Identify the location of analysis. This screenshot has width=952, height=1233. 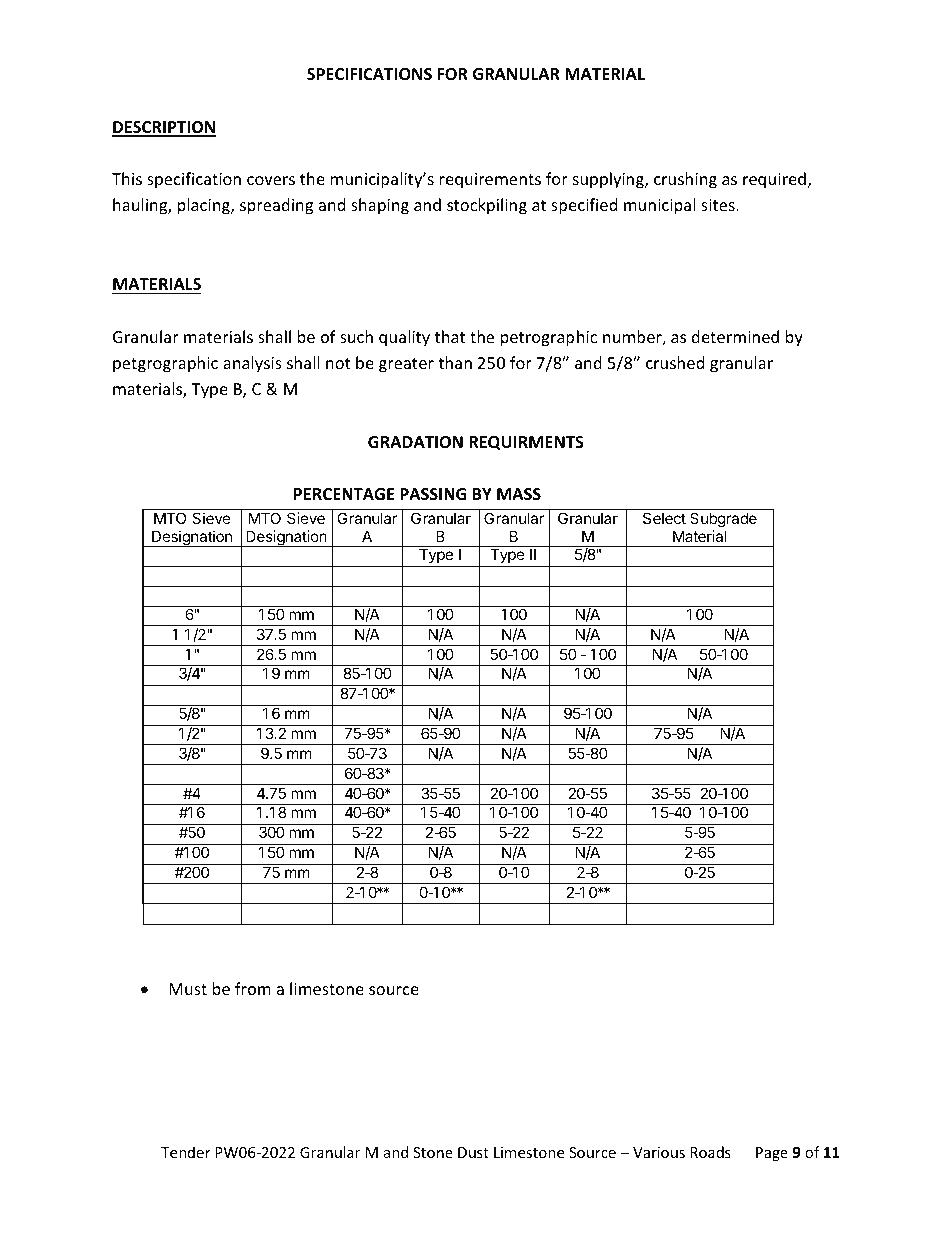
(252, 364).
